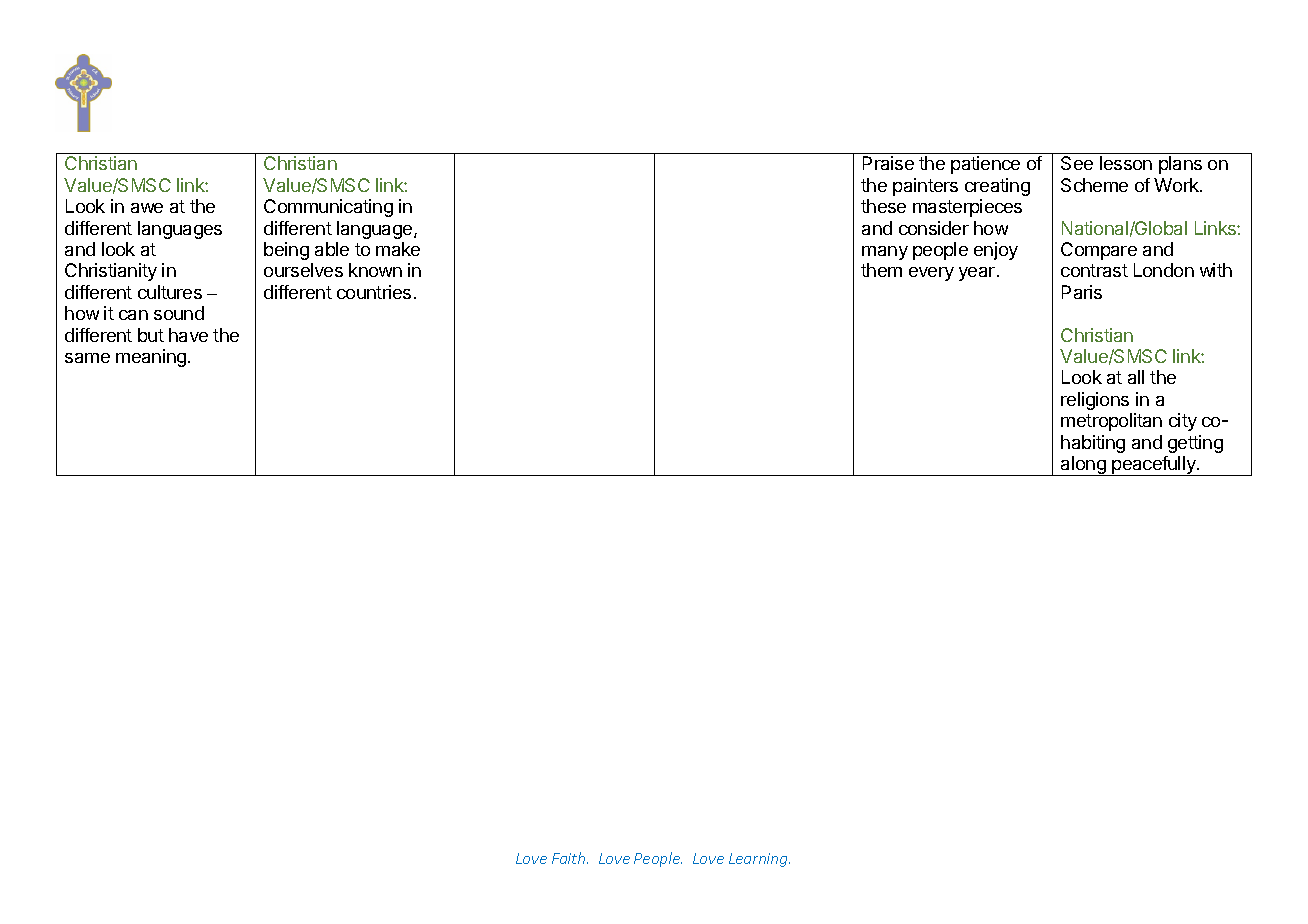  I want to click on peacefully, so click(1154, 466).
